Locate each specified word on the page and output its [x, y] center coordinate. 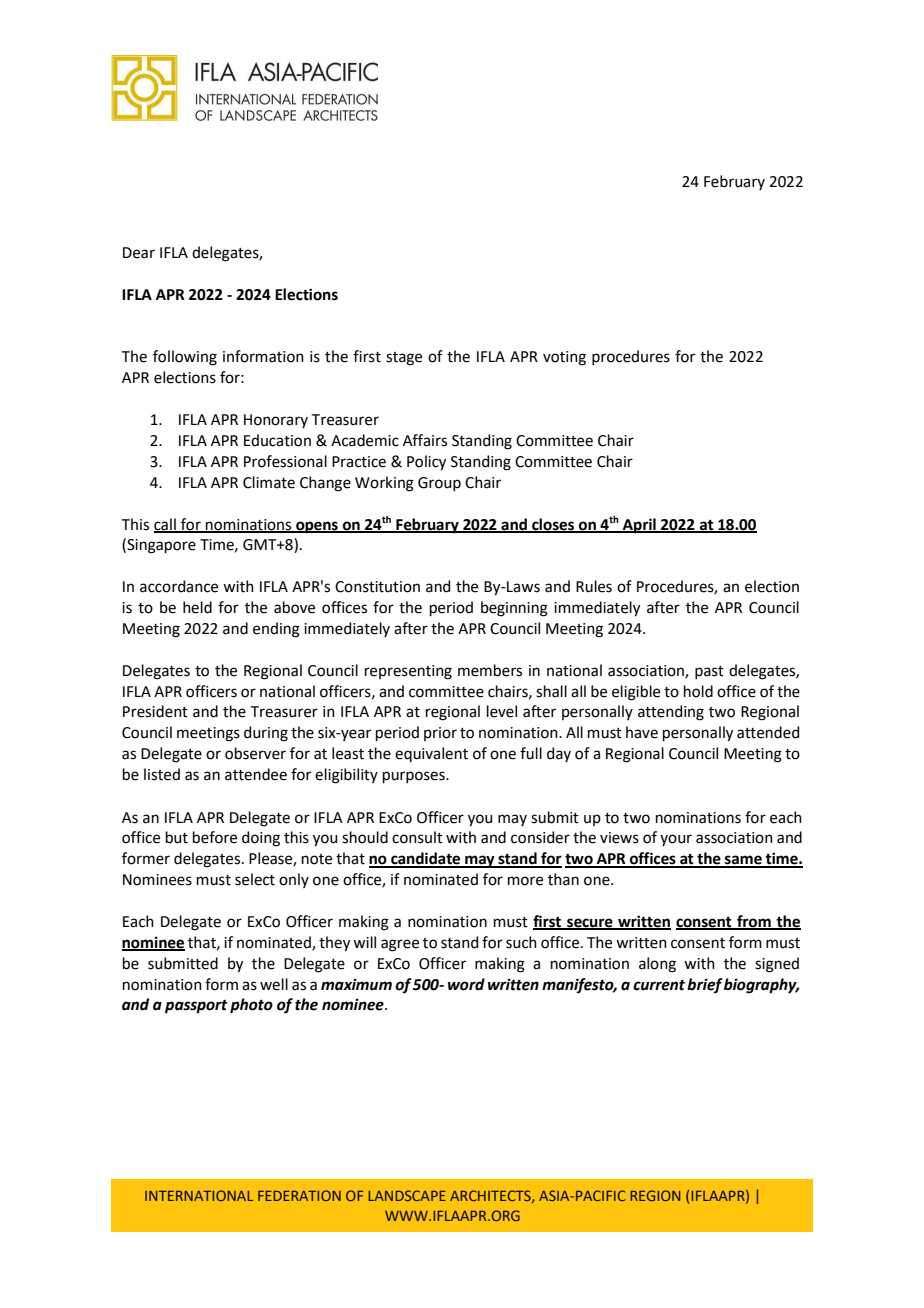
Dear [139, 253]
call [166, 525]
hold [698, 691]
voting [564, 358]
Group [439, 484]
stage [404, 359]
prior [440, 734]
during [266, 734]
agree [400, 945]
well [274, 984]
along [657, 965]
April [639, 526]
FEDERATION [299, 1195]
